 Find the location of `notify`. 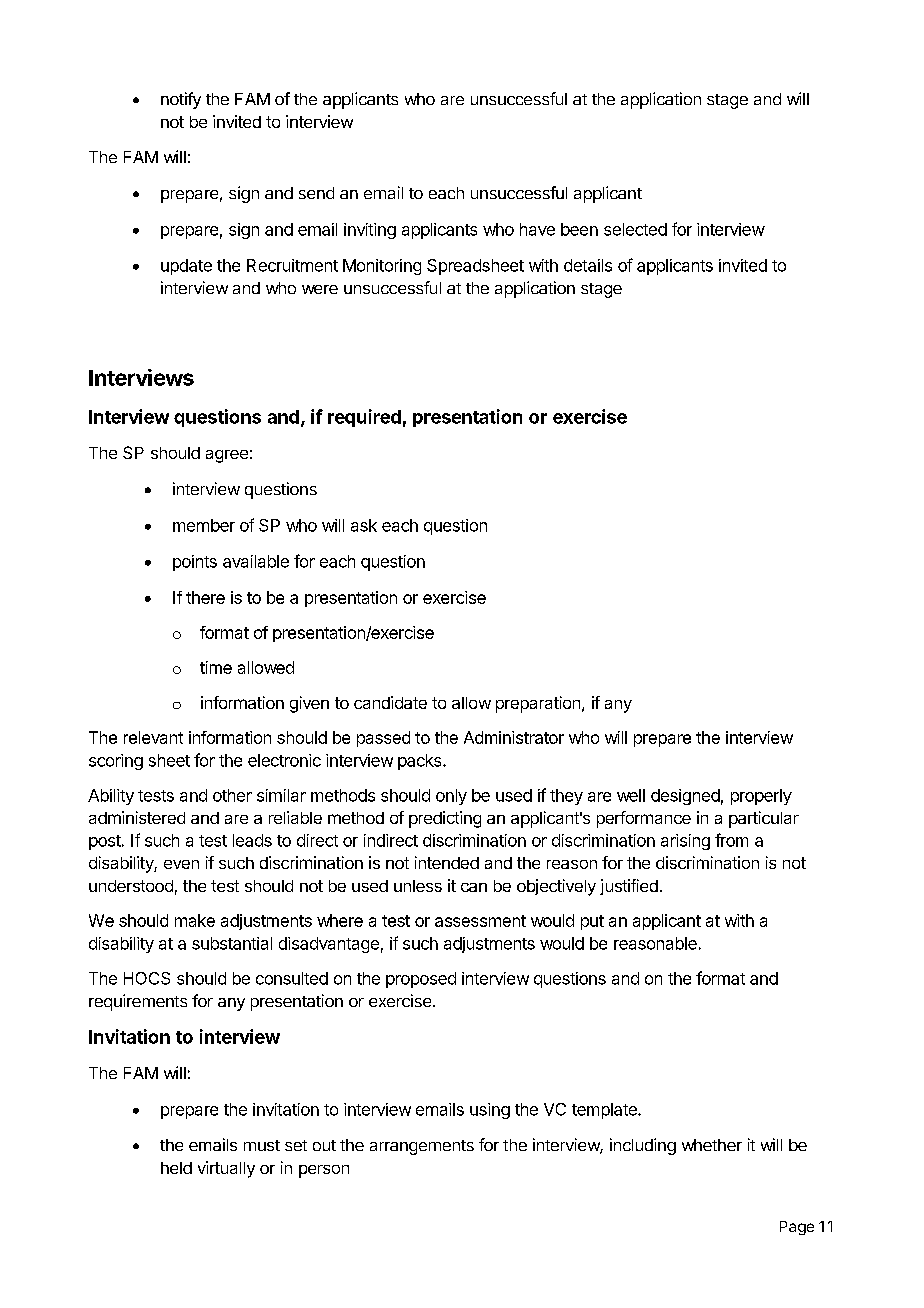

notify is located at coordinates (181, 100).
